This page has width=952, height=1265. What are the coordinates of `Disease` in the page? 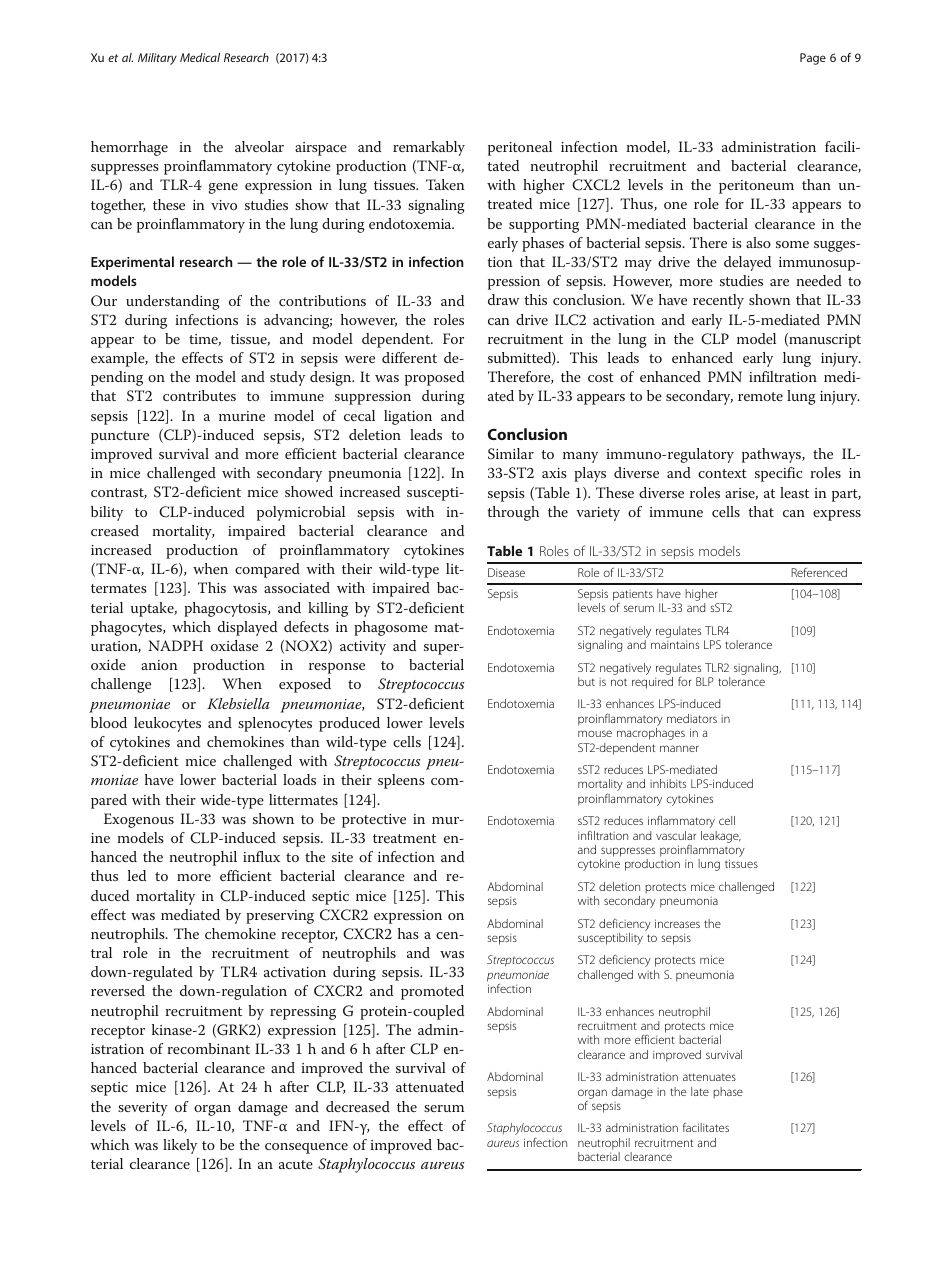 It's located at (506, 572).
